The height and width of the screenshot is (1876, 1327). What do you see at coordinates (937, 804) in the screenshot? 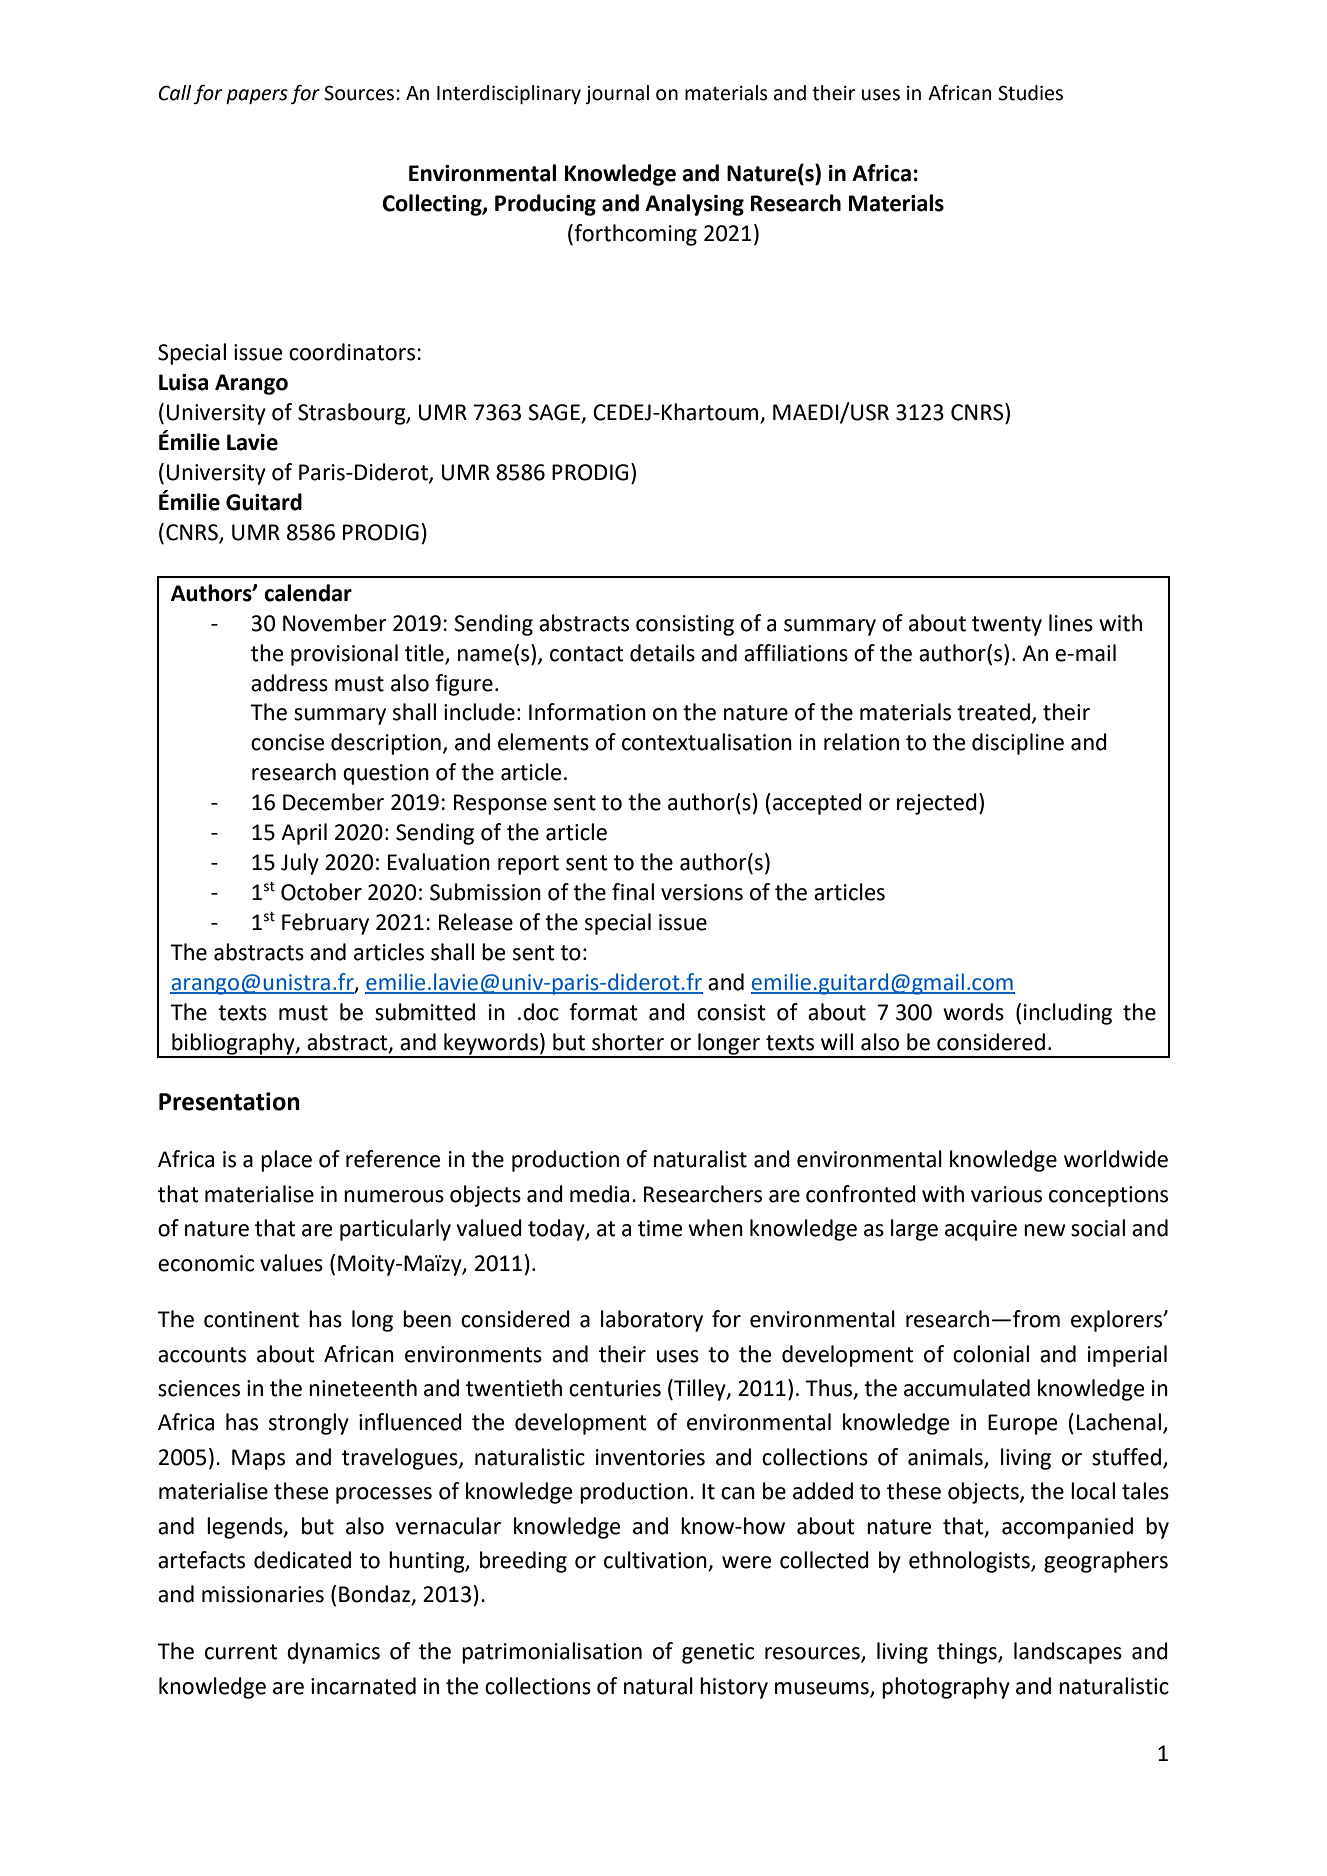
I see `rejected` at bounding box center [937, 804].
